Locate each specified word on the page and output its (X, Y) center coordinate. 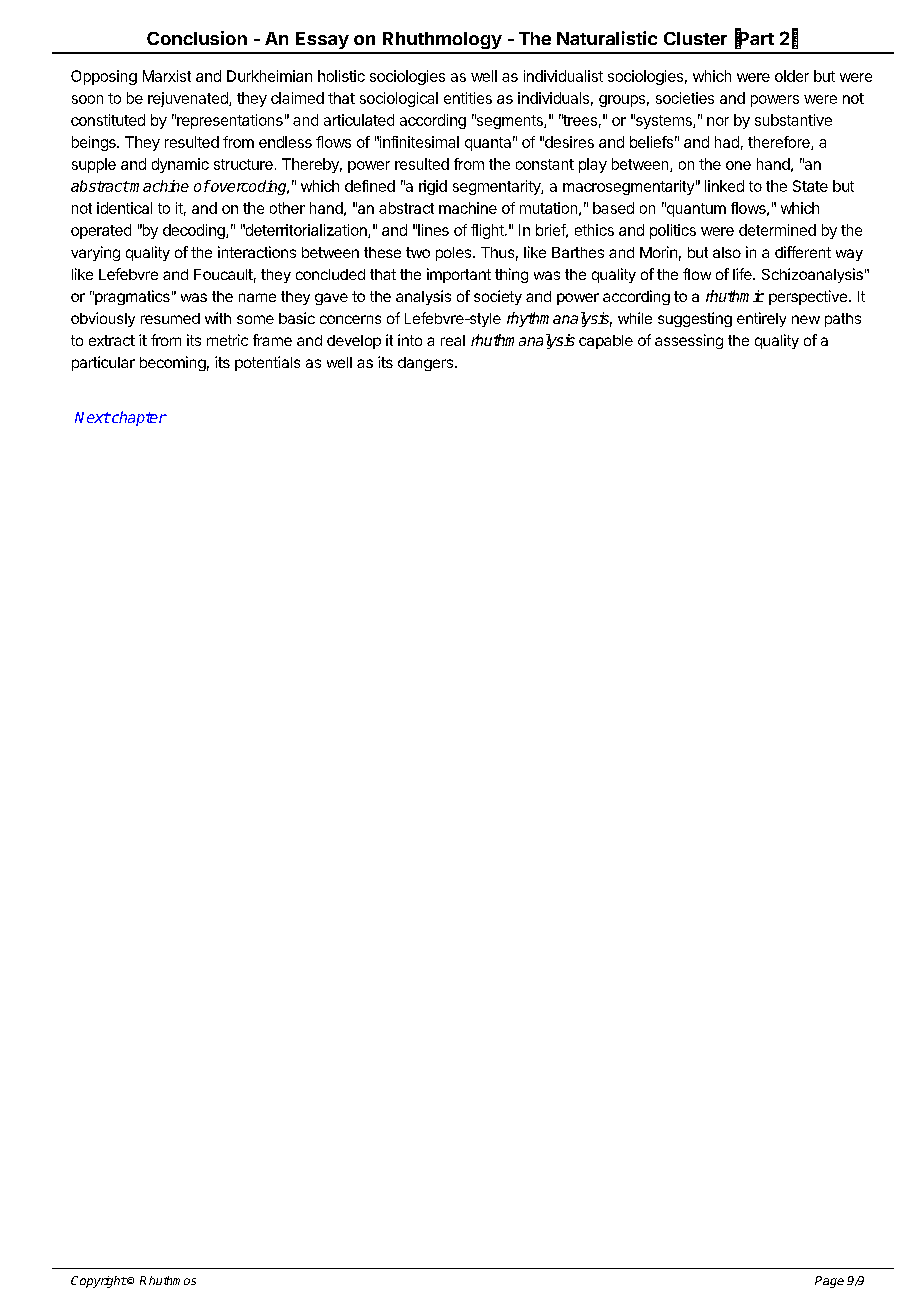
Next (92, 417)
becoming (173, 363)
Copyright (99, 1282)
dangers (425, 364)
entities (468, 98)
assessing (689, 341)
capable (606, 342)
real (453, 340)
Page (829, 1282)
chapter (138, 418)
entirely (761, 319)
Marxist (167, 76)
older (792, 76)
